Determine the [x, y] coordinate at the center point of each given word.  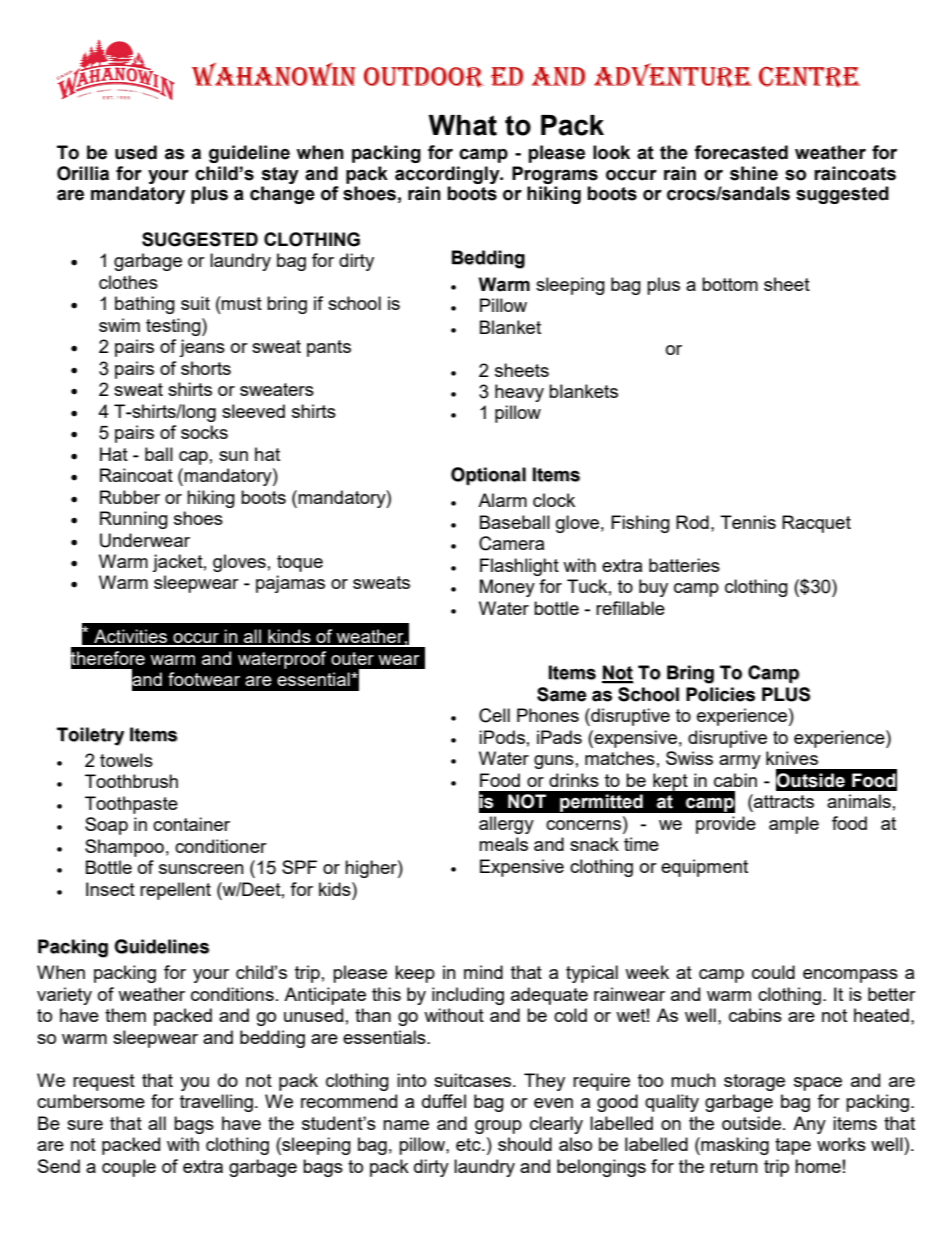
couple [129, 1168]
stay [280, 175]
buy [653, 588]
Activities [131, 637]
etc [469, 1144]
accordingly [448, 175]
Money [507, 588]
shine [754, 173]
